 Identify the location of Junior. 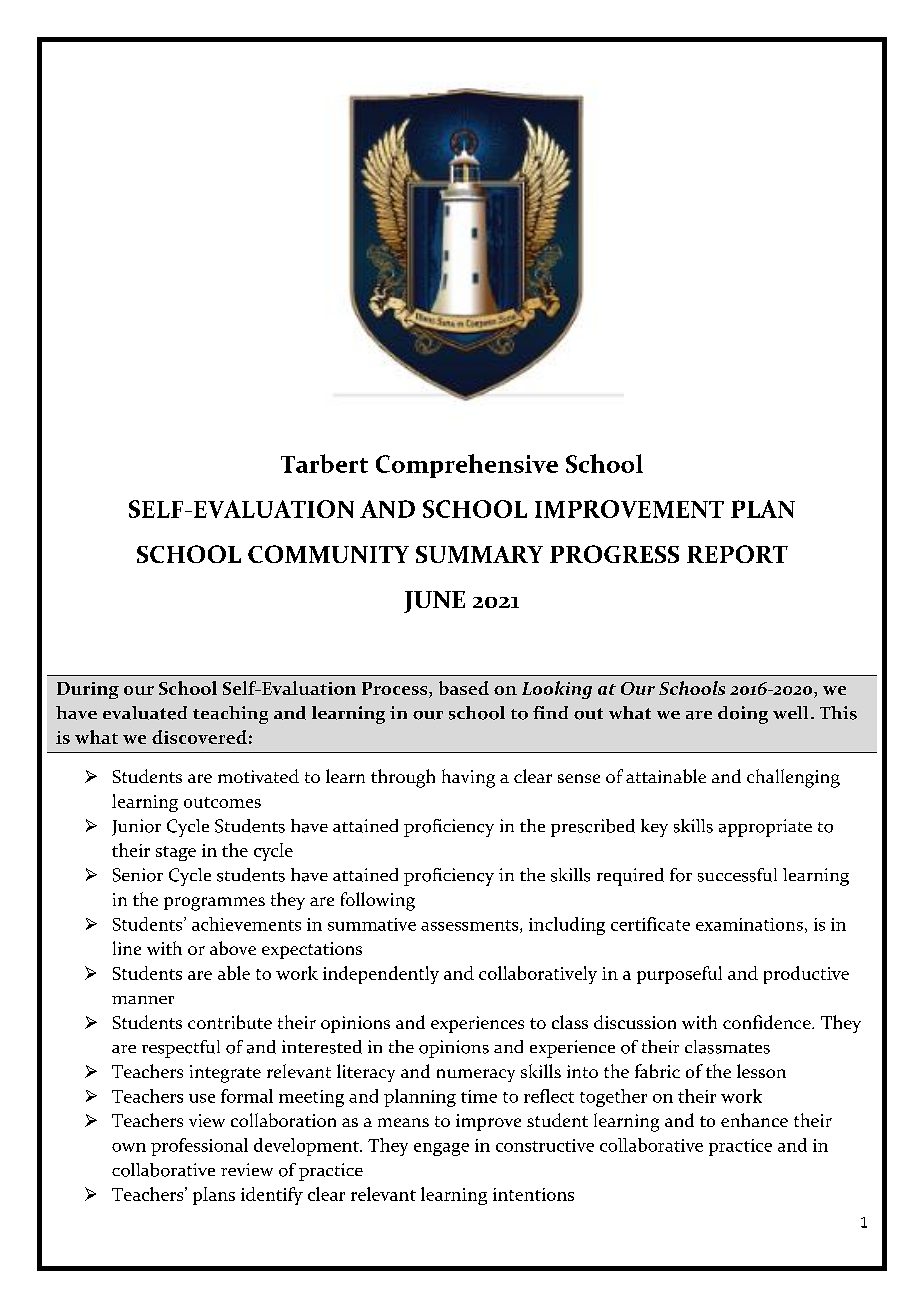
(136, 827).
